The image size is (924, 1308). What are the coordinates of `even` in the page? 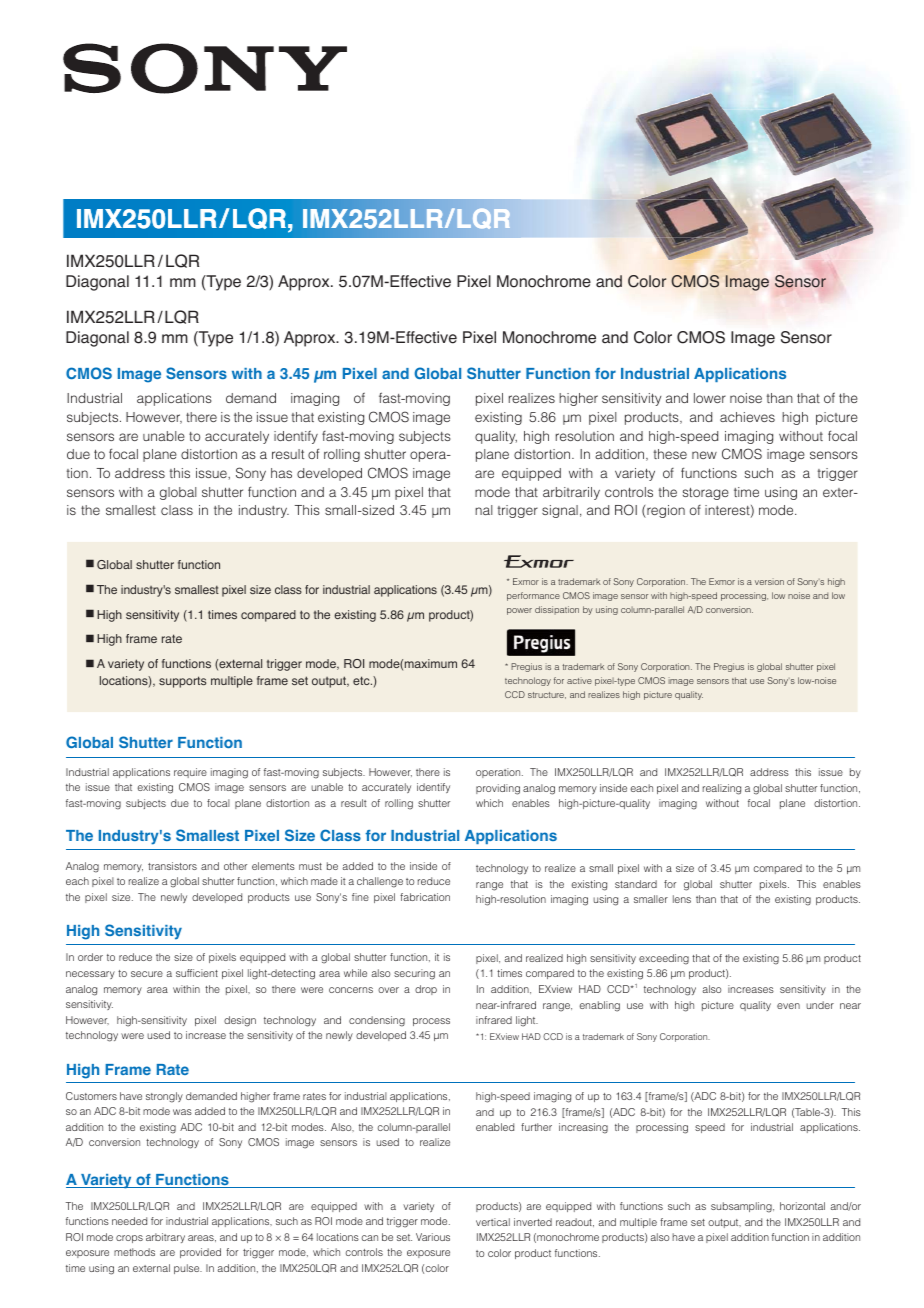 It's located at (788, 1006).
